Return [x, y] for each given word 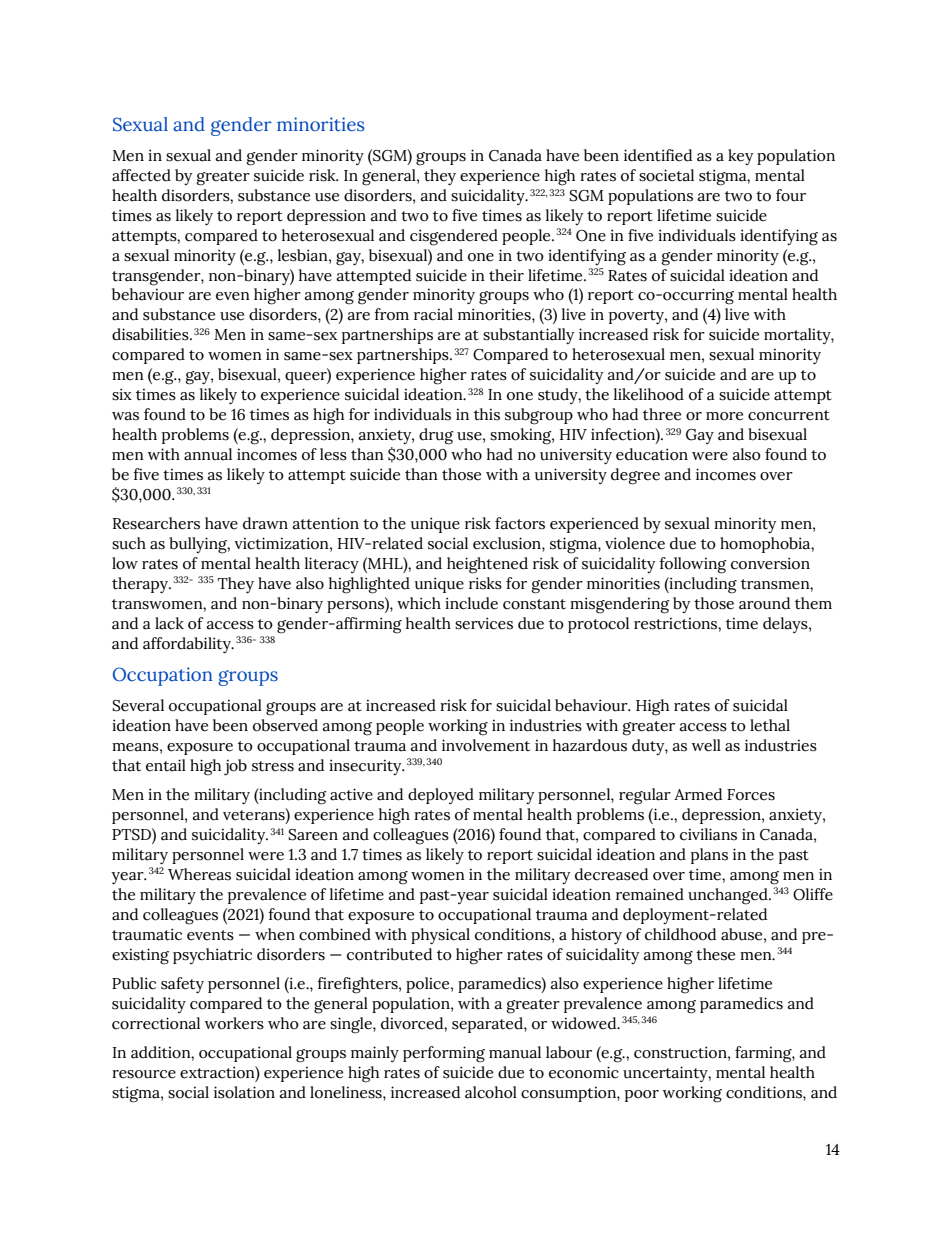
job [235, 767]
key [740, 157]
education [652, 454]
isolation [244, 1092]
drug [436, 436]
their [506, 275]
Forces [751, 795]
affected [141, 175]
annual [208, 454]
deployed [441, 796]
